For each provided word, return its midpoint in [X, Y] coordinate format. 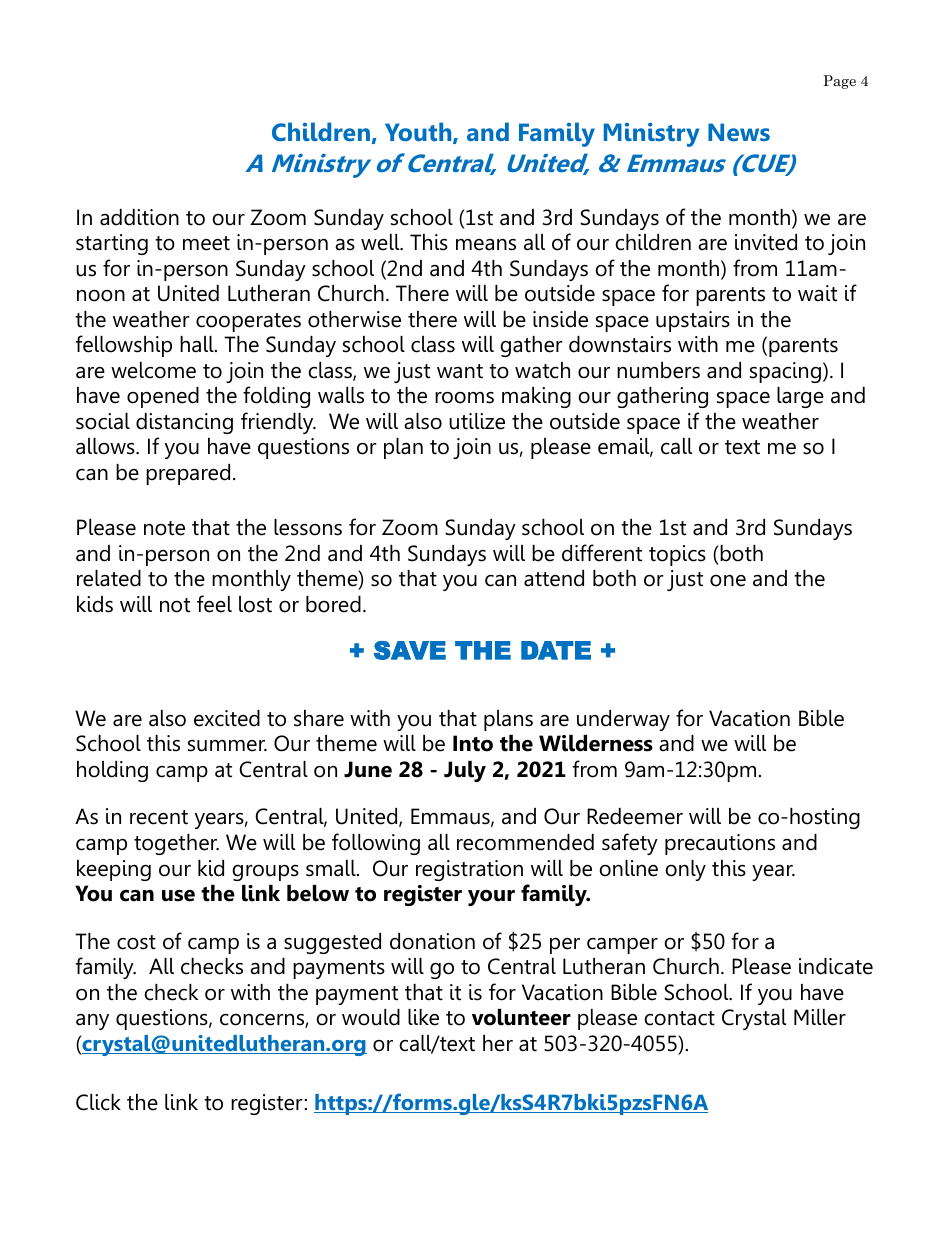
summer [227, 746]
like [423, 1017]
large [800, 397]
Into [473, 743]
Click [98, 1102]
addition [139, 217]
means [486, 245]
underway [623, 720]
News [739, 132]
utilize [477, 421]
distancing [184, 423]
